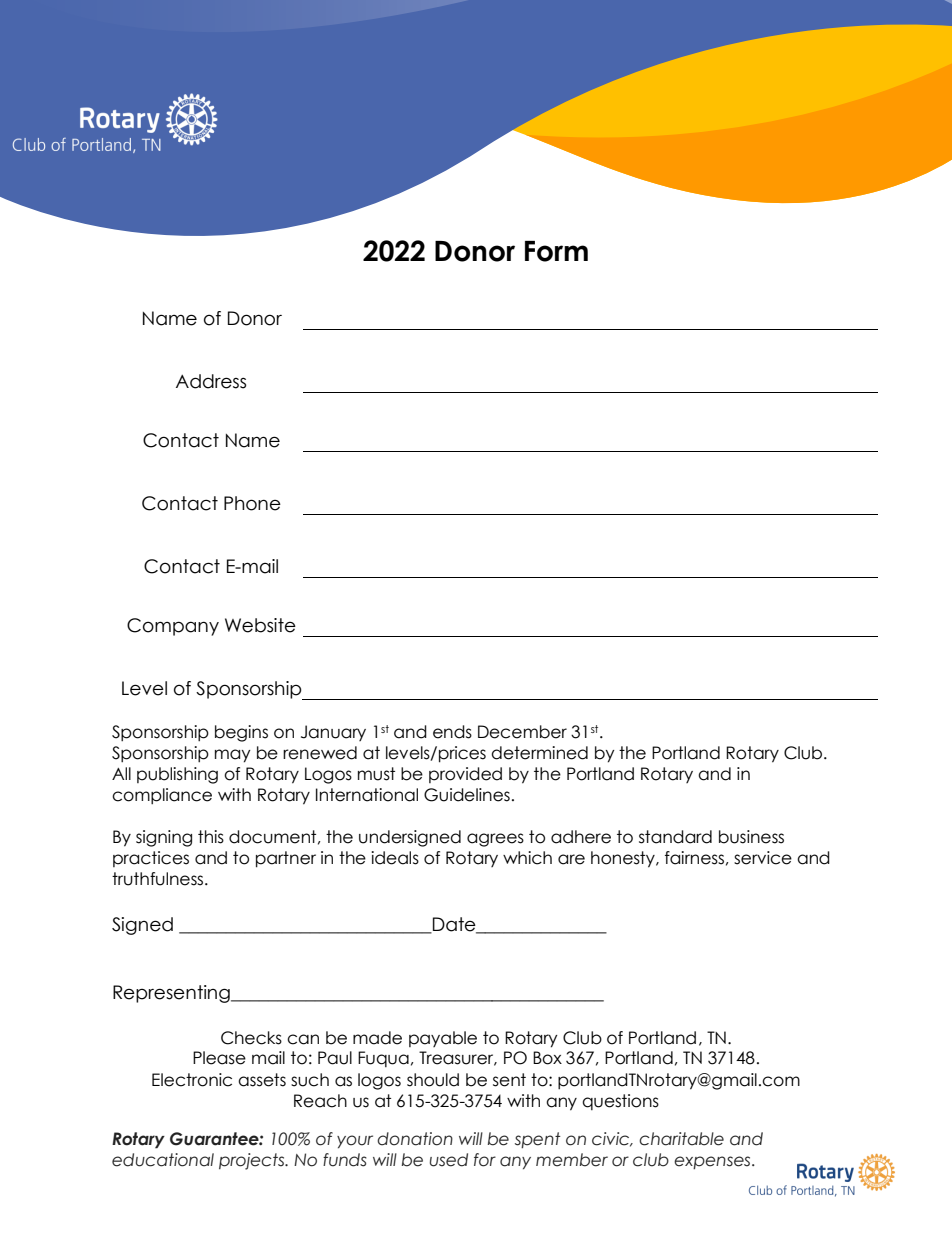 The height and width of the screenshot is (1233, 952). Describe the element at coordinates (522, 732) in the screenshot. I see `December` at that location.
